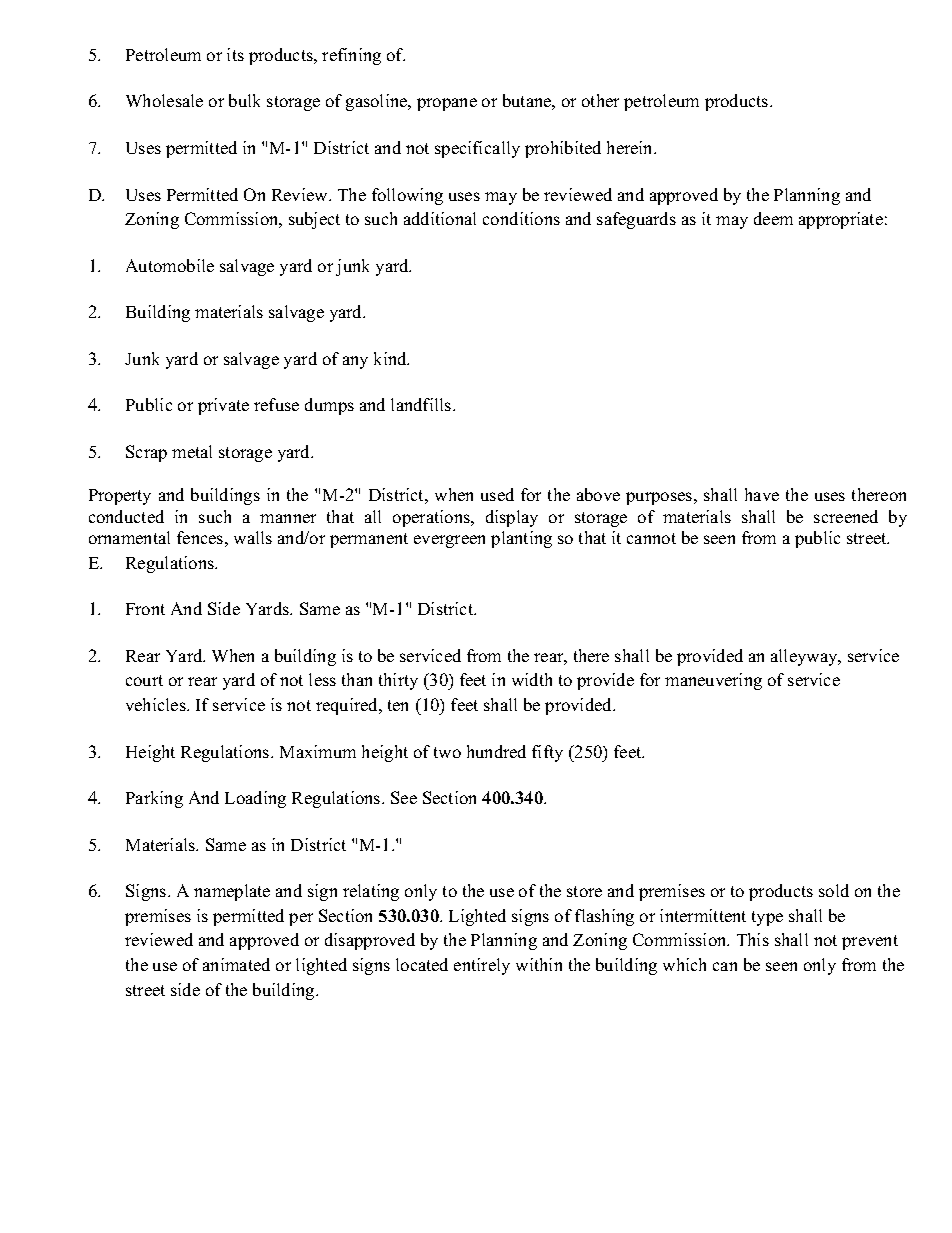  Describe the element at coordinates (805, 657) in the page. I see `alleyway` at that location.
